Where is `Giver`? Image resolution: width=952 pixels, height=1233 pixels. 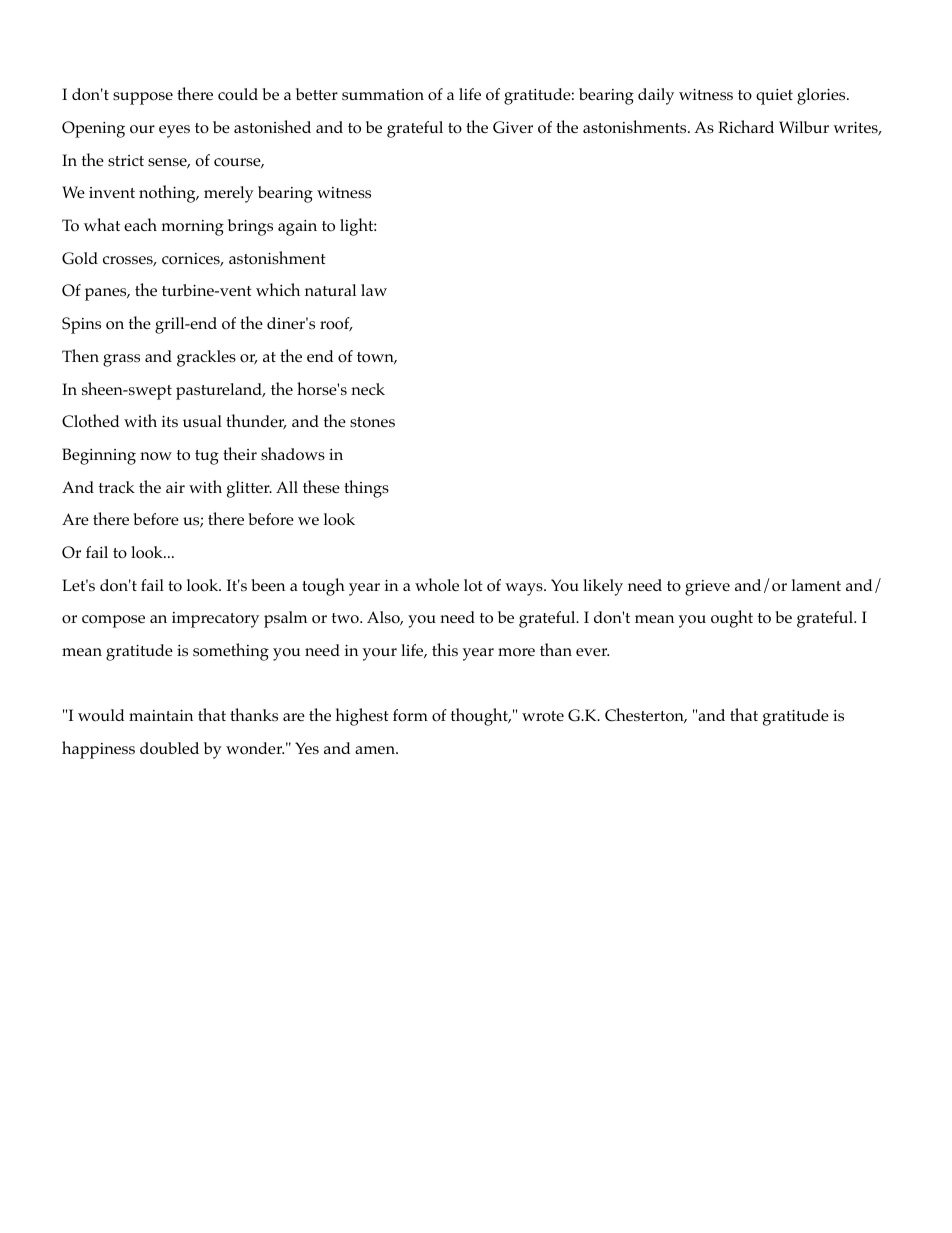
Giver is located at coordinates (513, 127).
